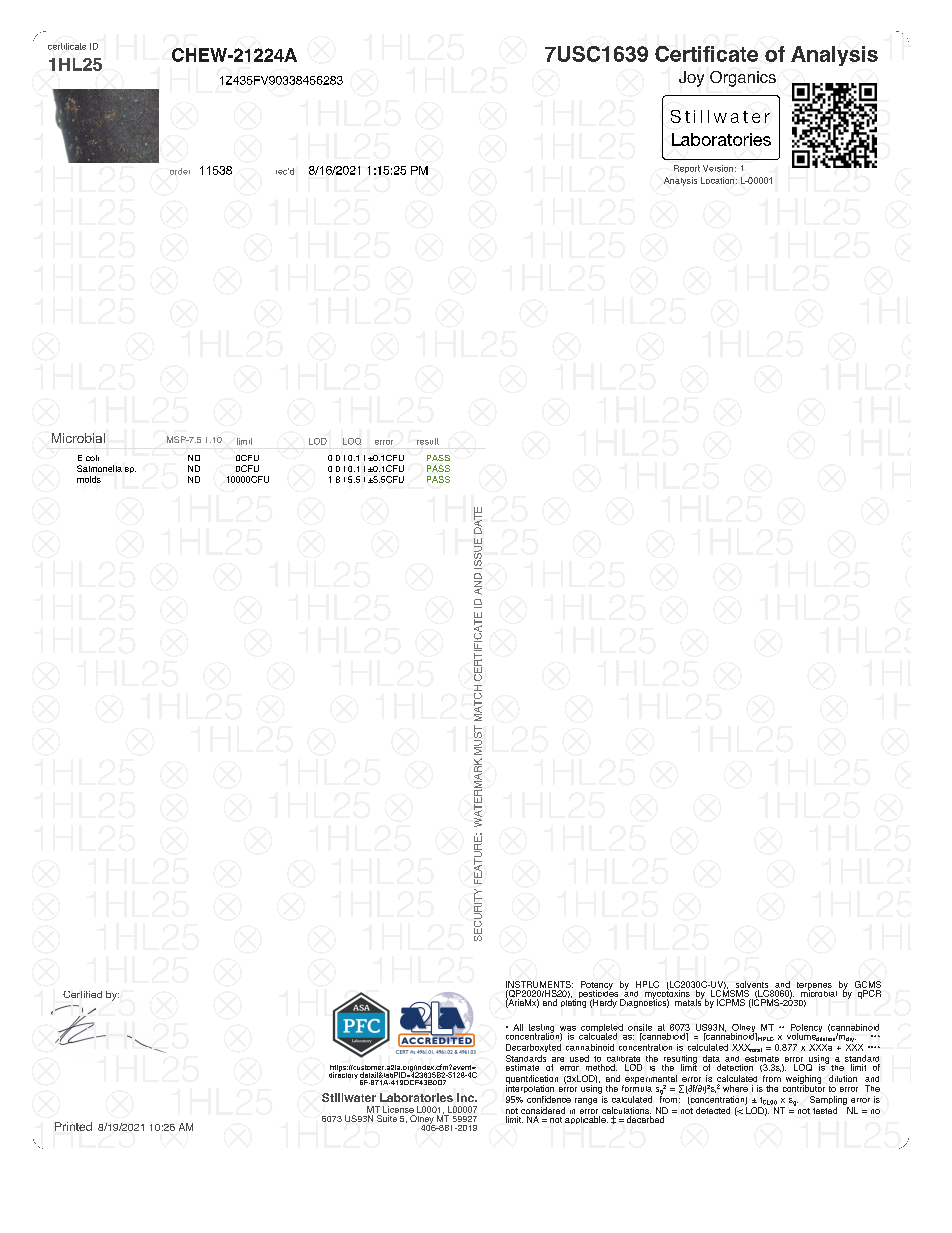 This screenshot has width=952, height=1233. I want to click on order, so click(180, 171).
